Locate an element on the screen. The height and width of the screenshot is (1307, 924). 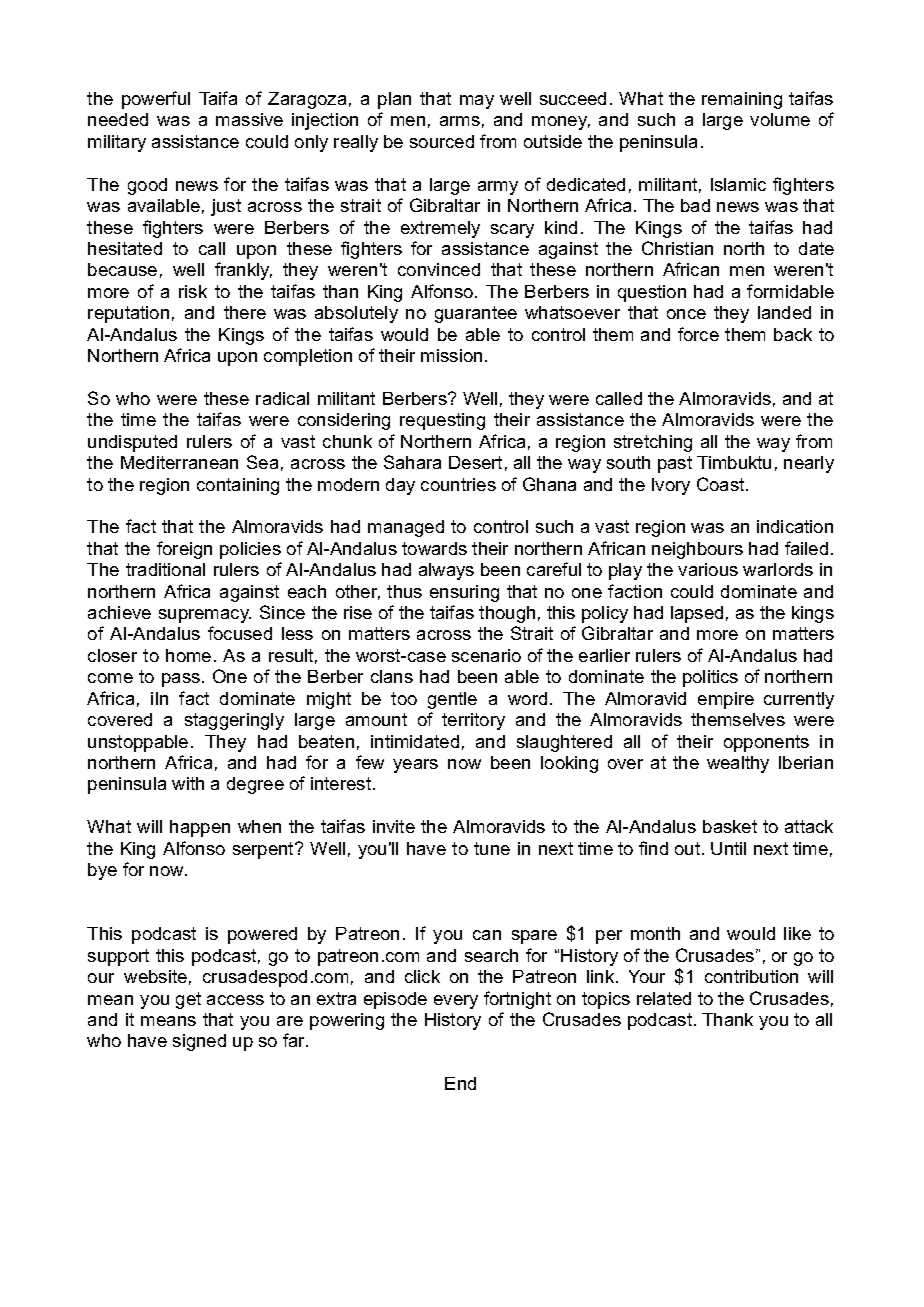
wealthy is located at coordinates (738, 764).
